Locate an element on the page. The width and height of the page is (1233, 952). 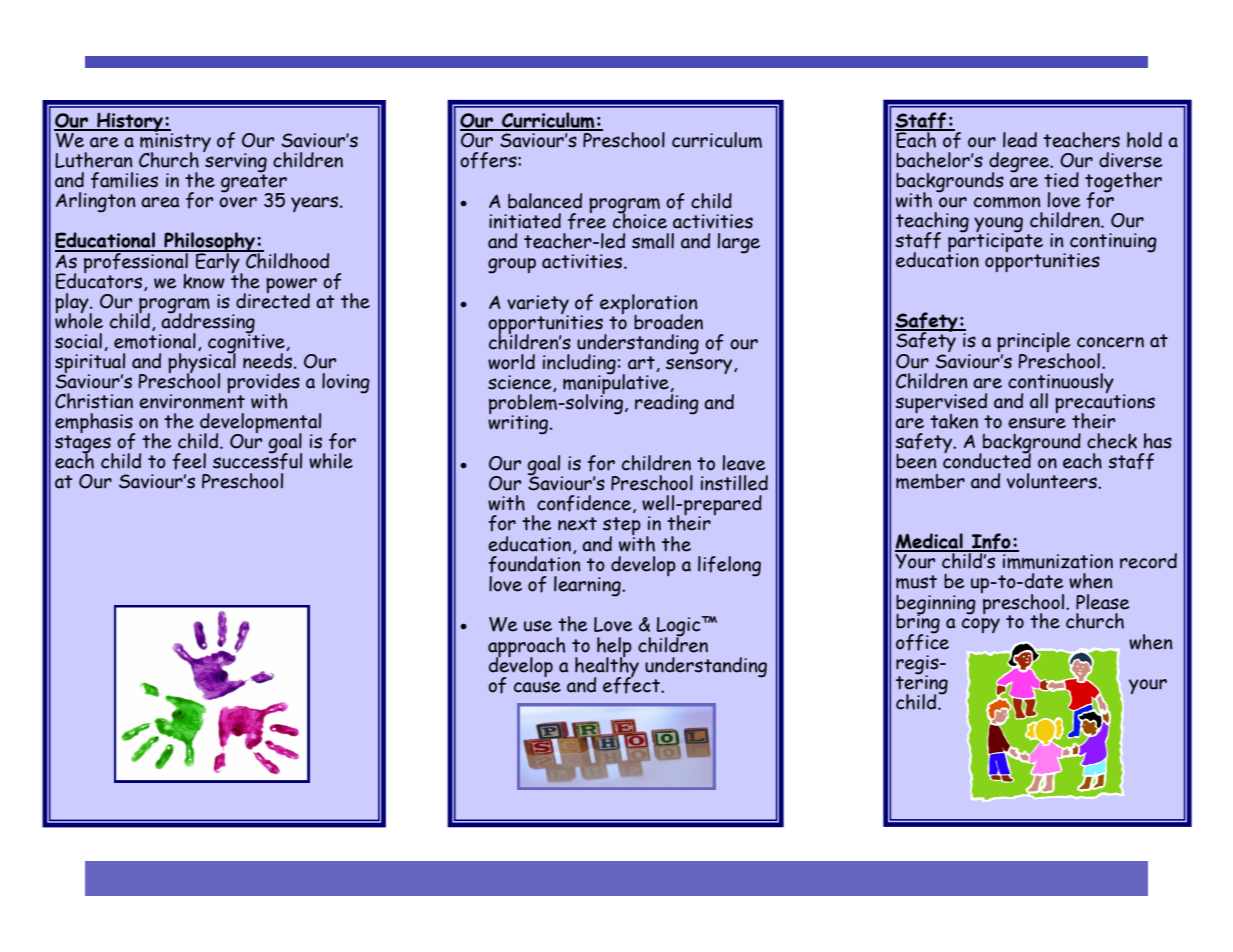
offers is located at coordinates (489, 160).
